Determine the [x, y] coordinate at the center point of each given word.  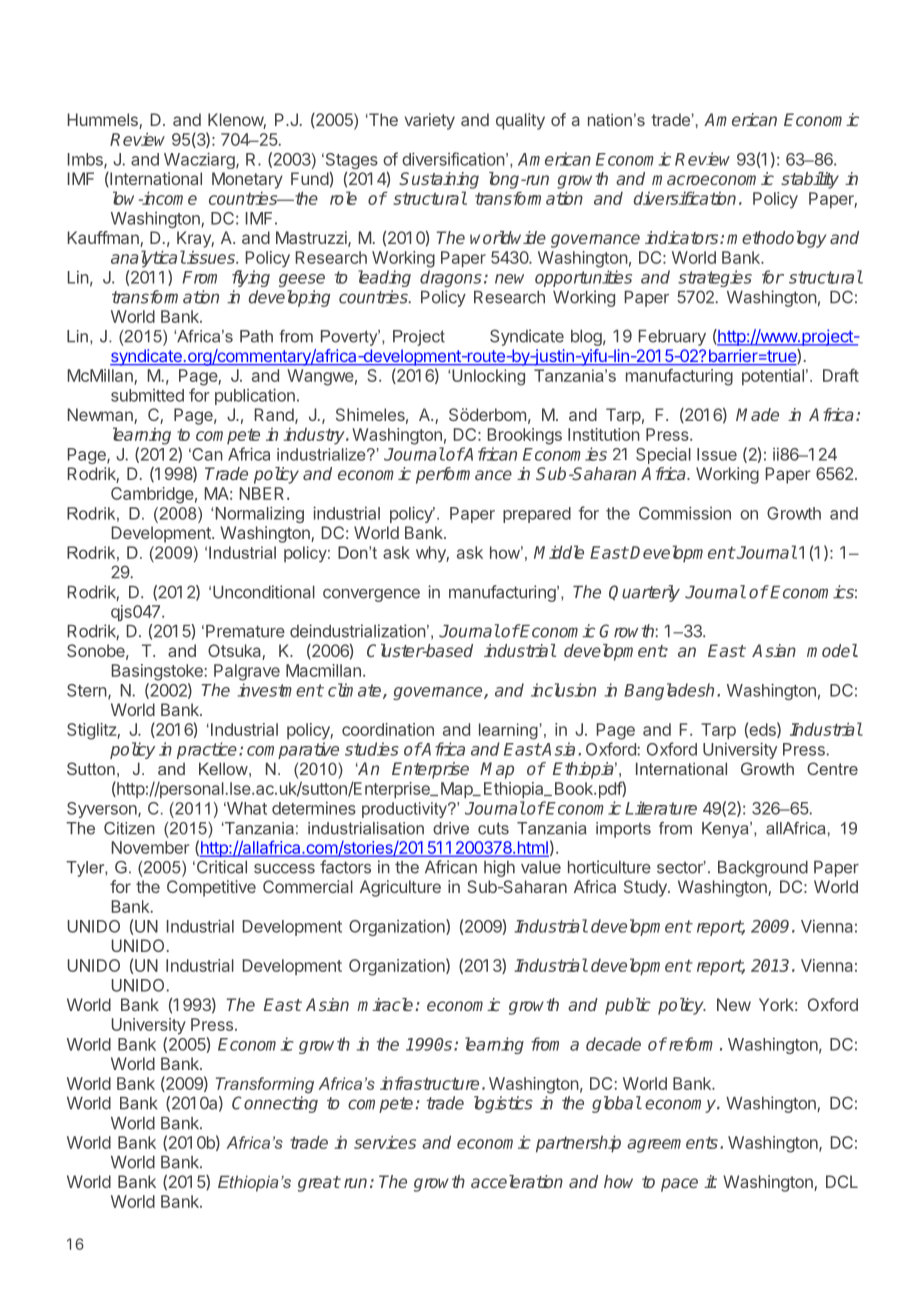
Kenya [726, 830]
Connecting [275, 1104]
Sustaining [439, 180]
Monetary [247, 180]
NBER [264, 493]
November [150, 847]
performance [464, 475]
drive [451, 828]
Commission [685, 513]
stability [810, 180]
